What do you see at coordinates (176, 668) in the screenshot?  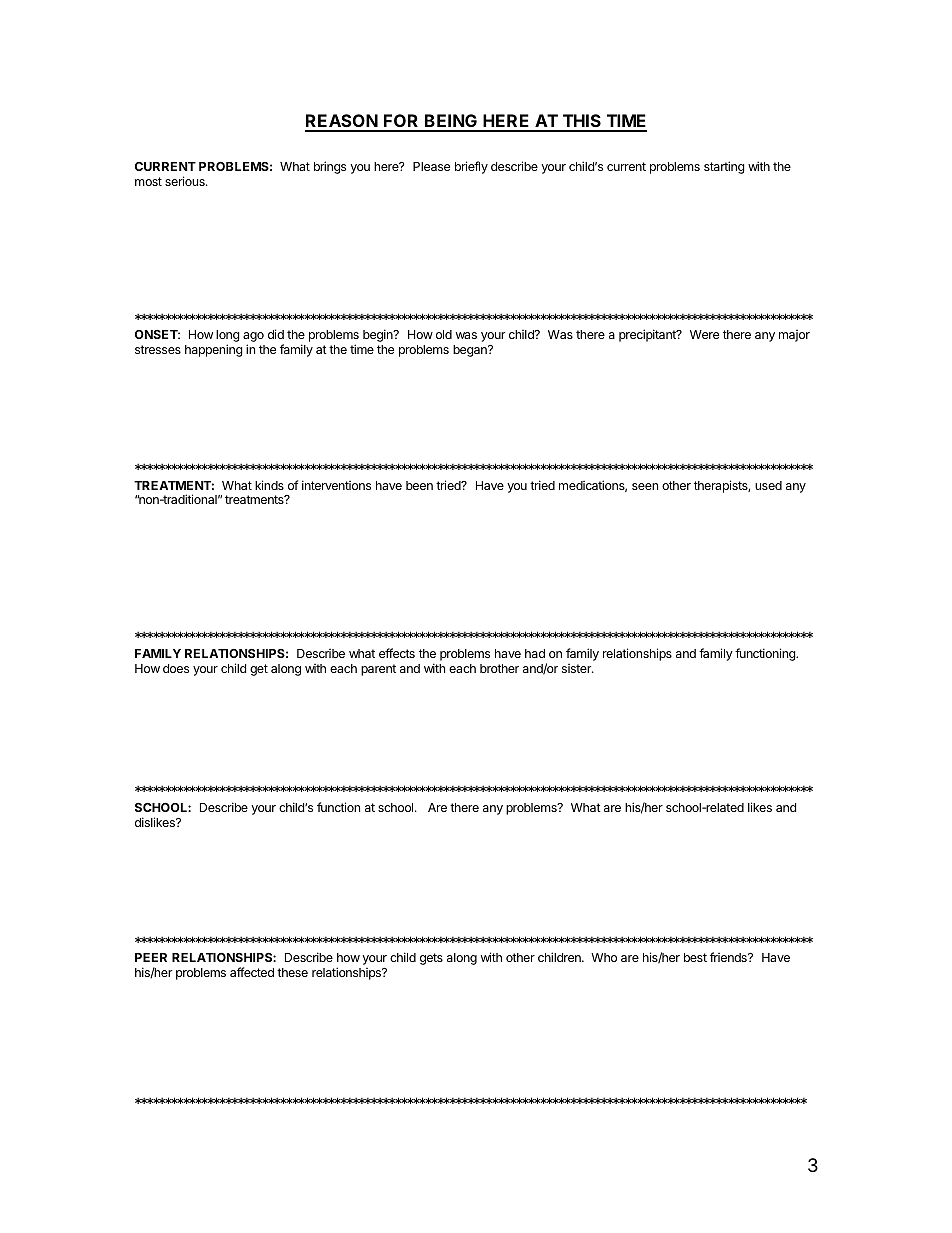 I see `does` at bounding box center [176, 668].
